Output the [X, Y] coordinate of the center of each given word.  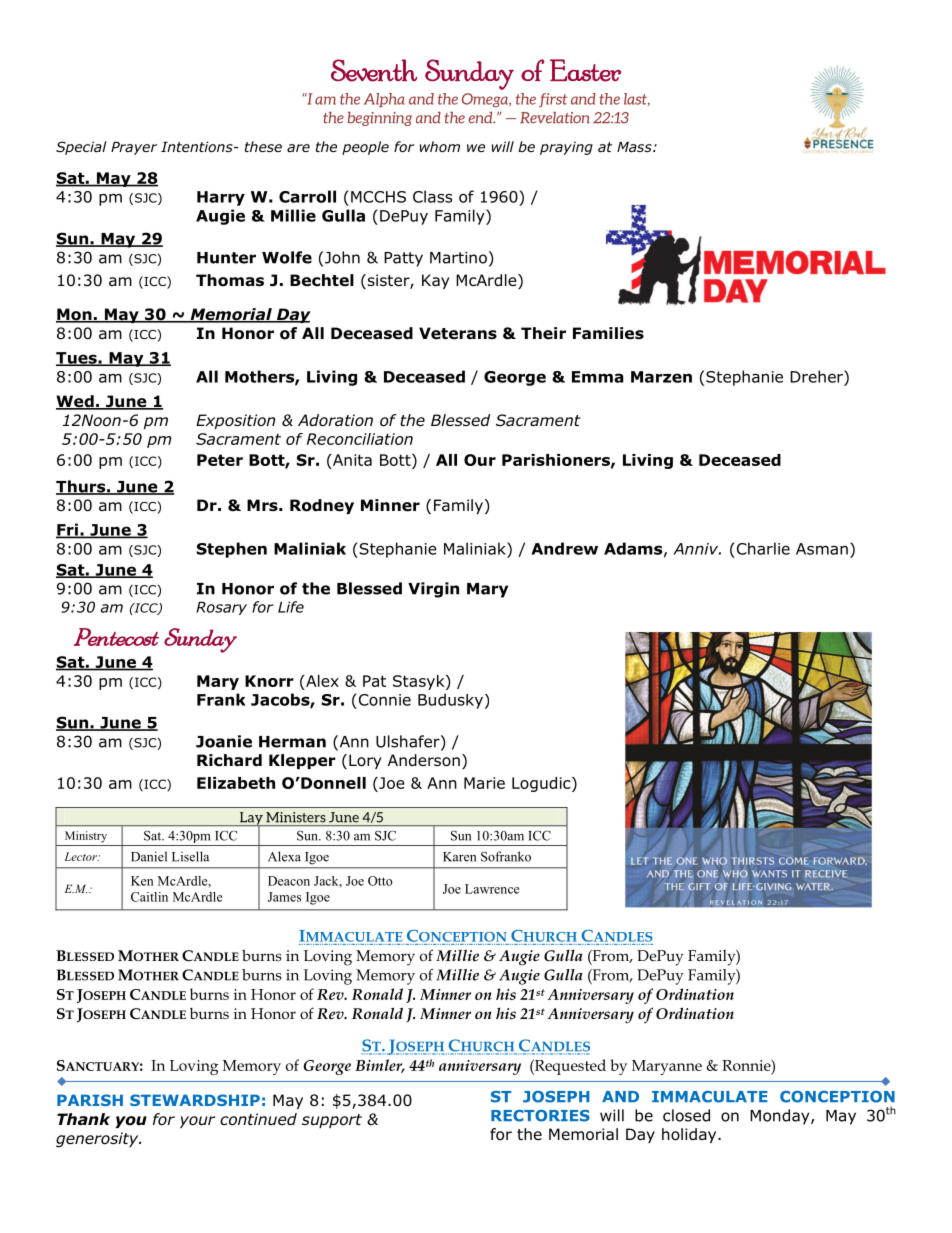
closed [686, 1115]
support [332, 1121]
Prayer [134, 148]
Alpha [384, 100]
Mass [635, 147]
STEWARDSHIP [195, 1100]
